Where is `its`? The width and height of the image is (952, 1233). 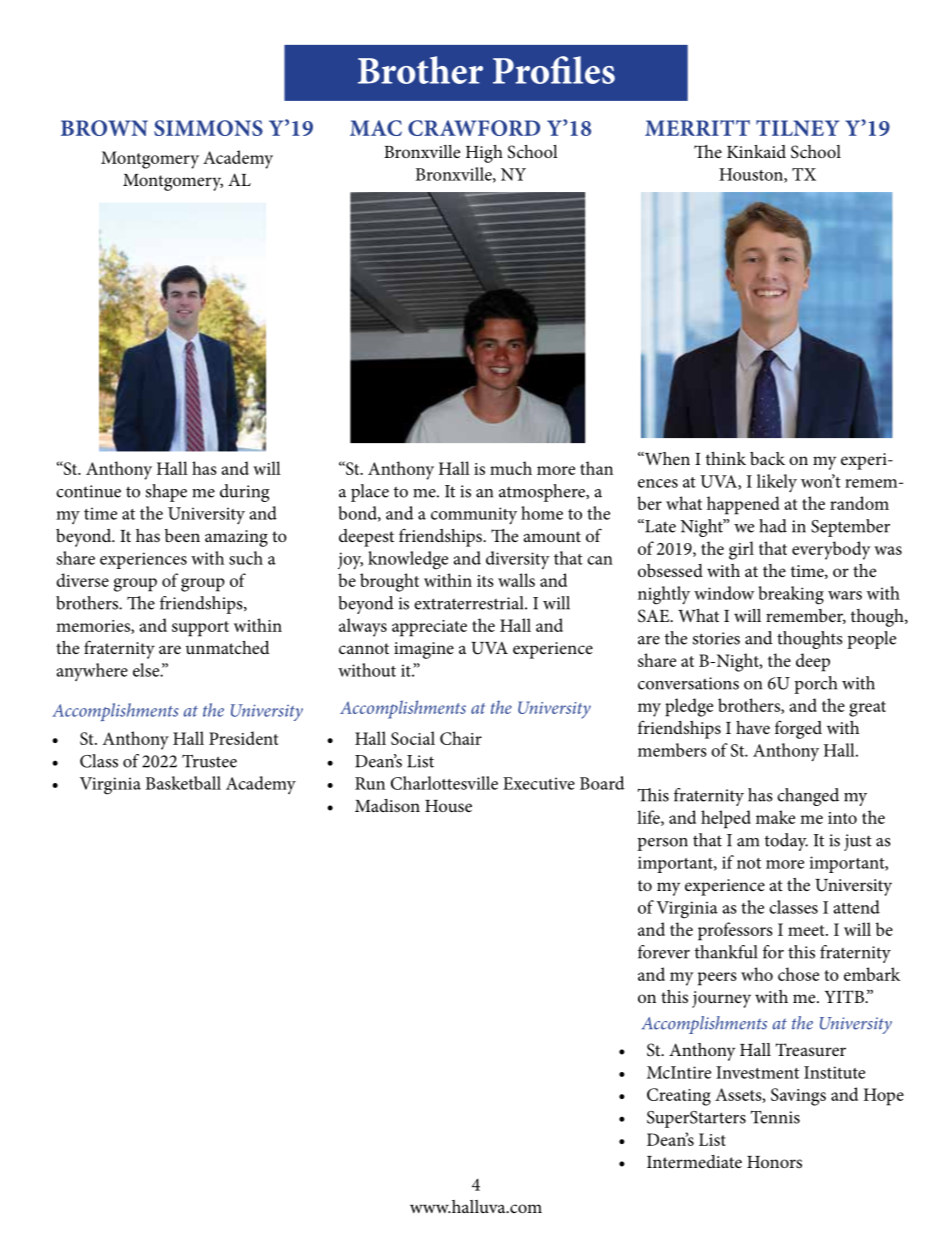
its is located at coordinates (485, 581).
